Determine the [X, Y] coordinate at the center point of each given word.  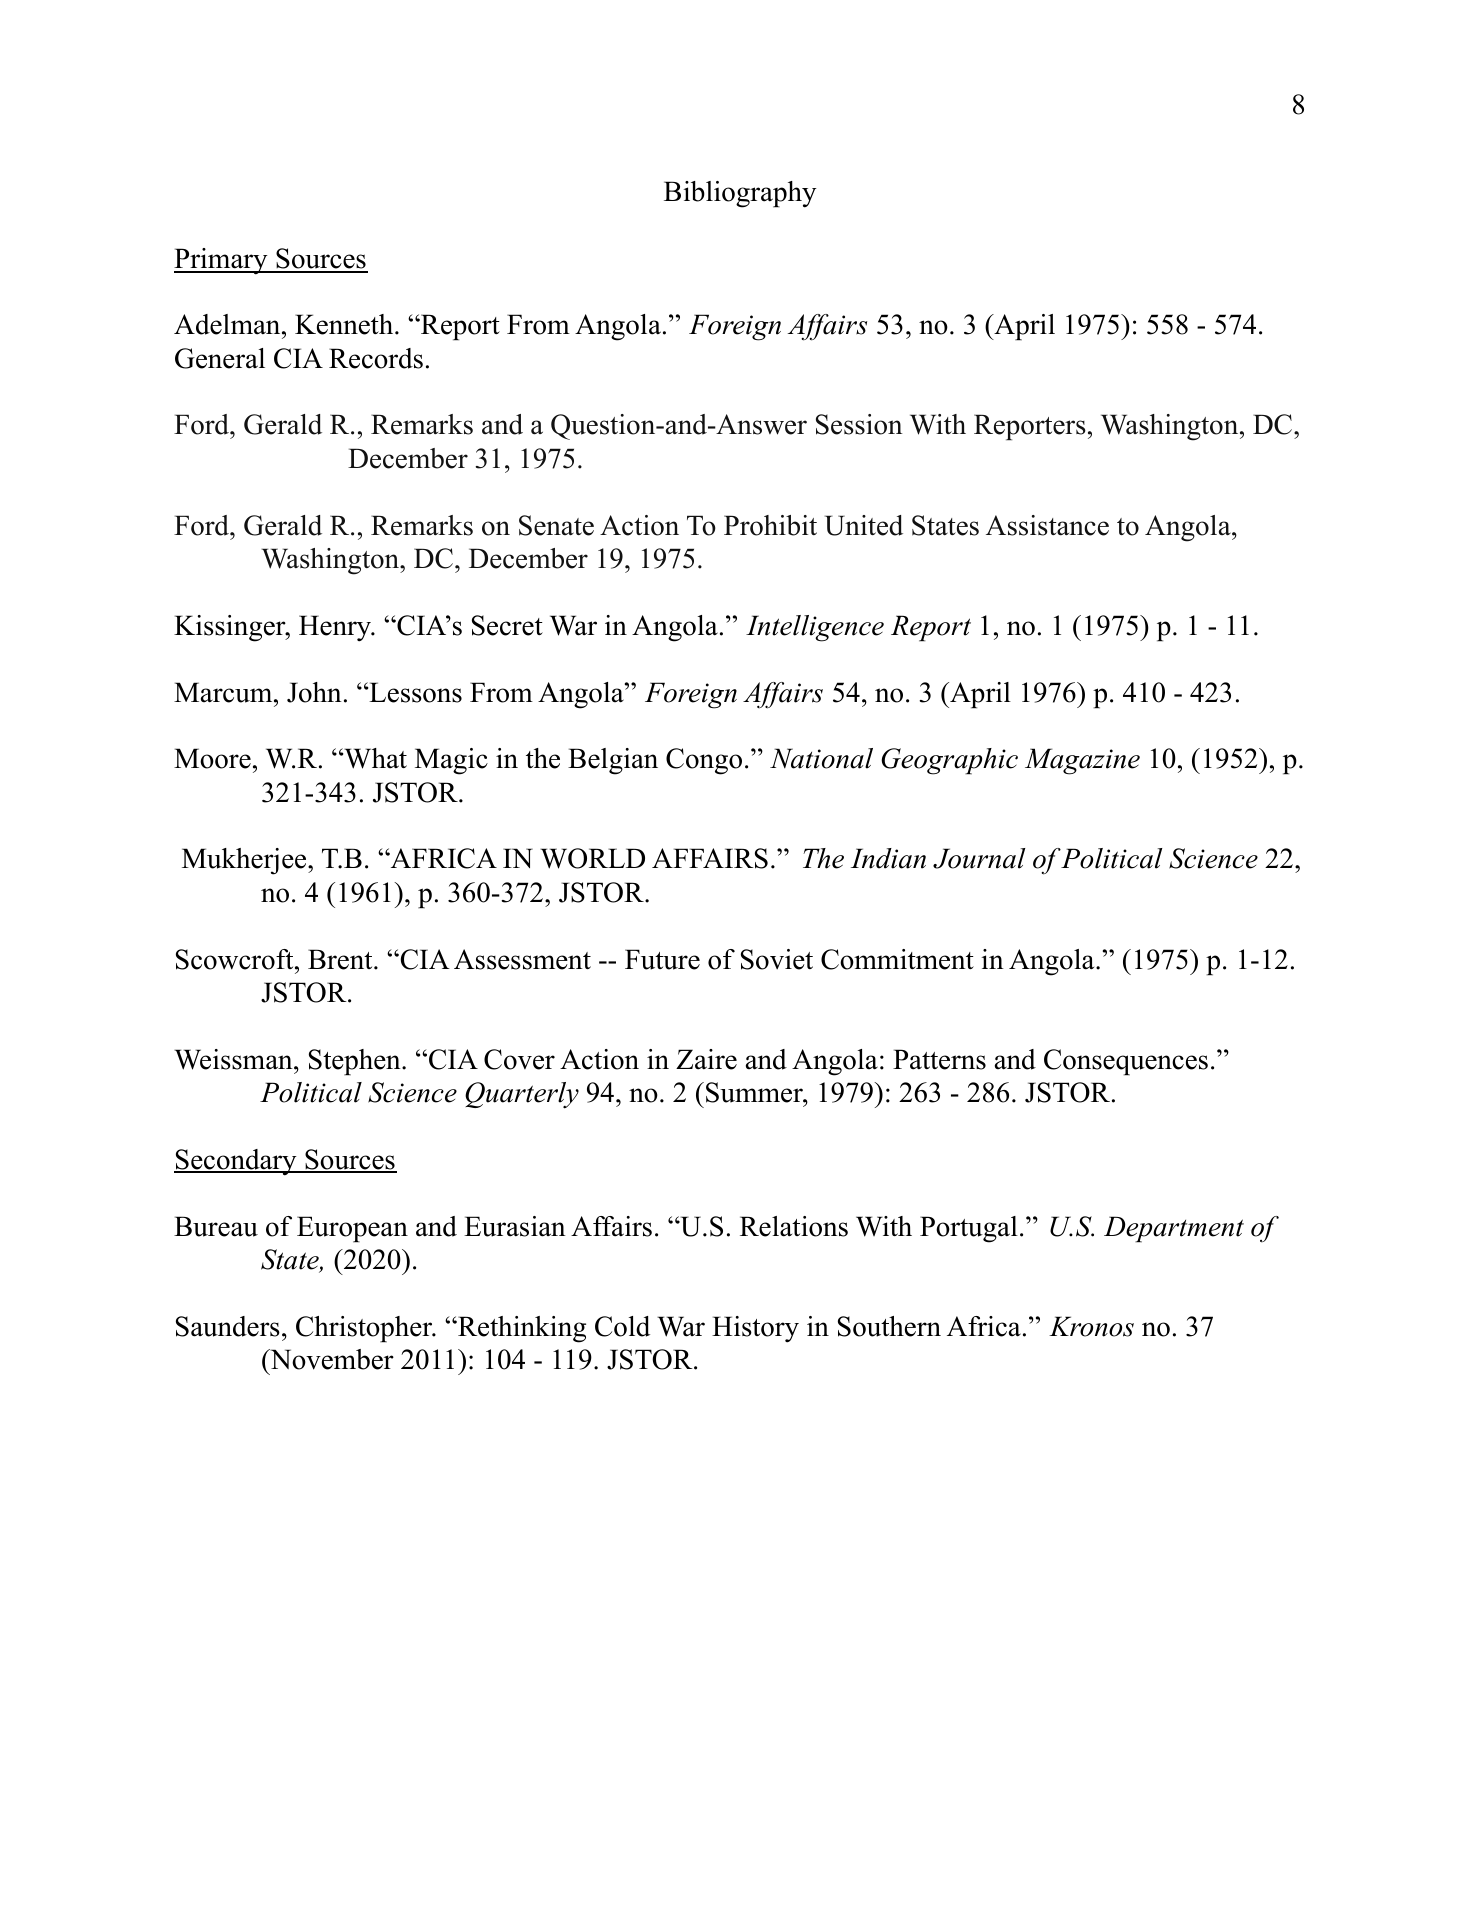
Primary [222, 261]
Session [859, 424]
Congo [704, 761]
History [755, 1329]
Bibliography [740, 194]
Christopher [365, 1329]
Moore [212, 758]
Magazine [1082, 761]
